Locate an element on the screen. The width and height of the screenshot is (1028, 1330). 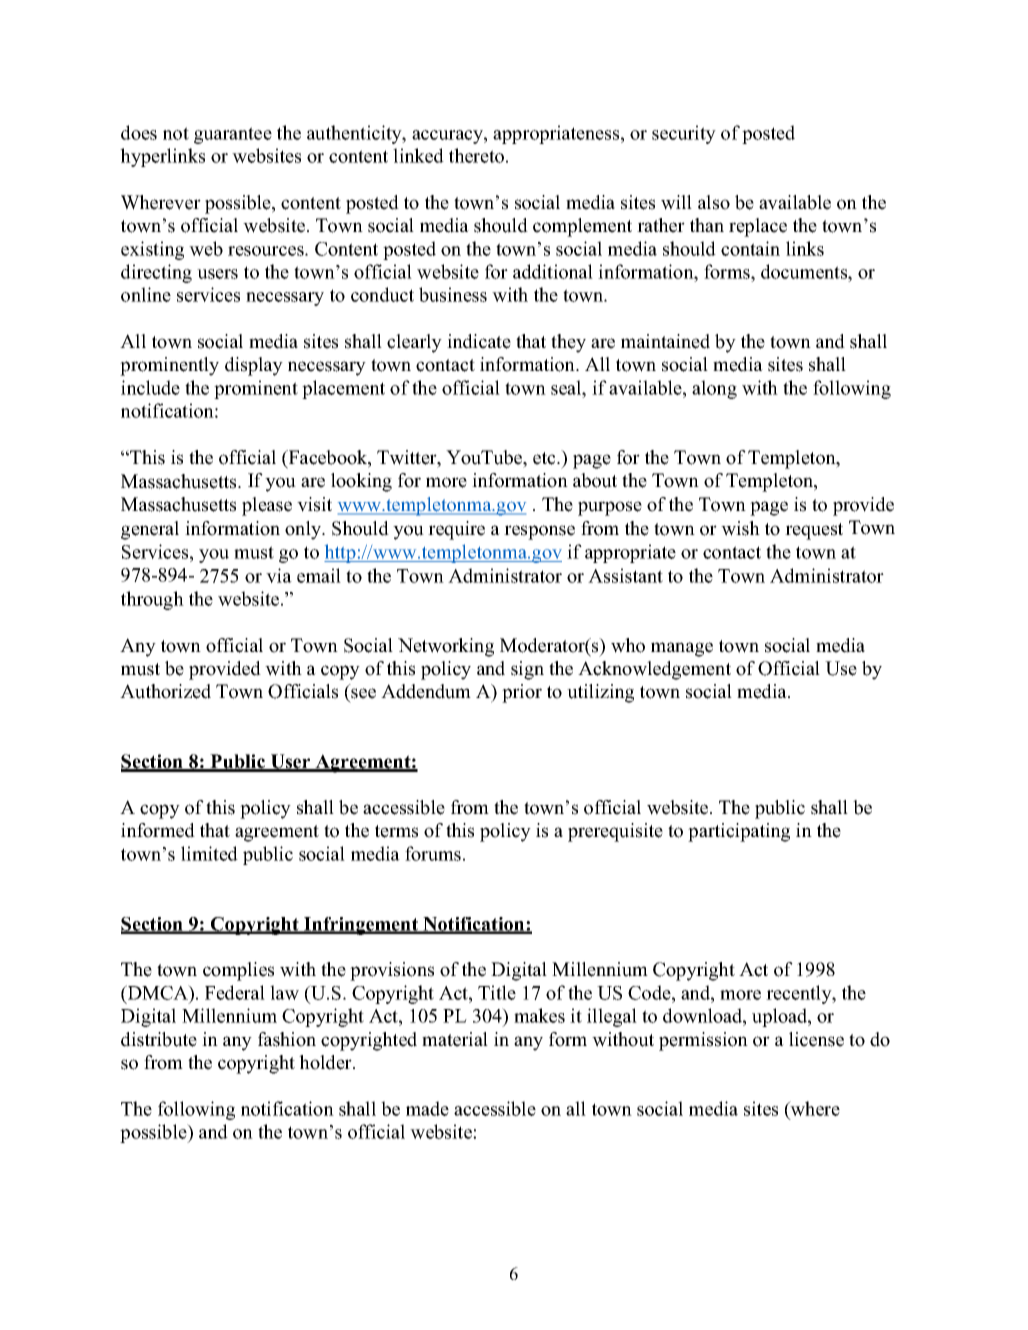
distribute is located at coordinates (159, 1039).
